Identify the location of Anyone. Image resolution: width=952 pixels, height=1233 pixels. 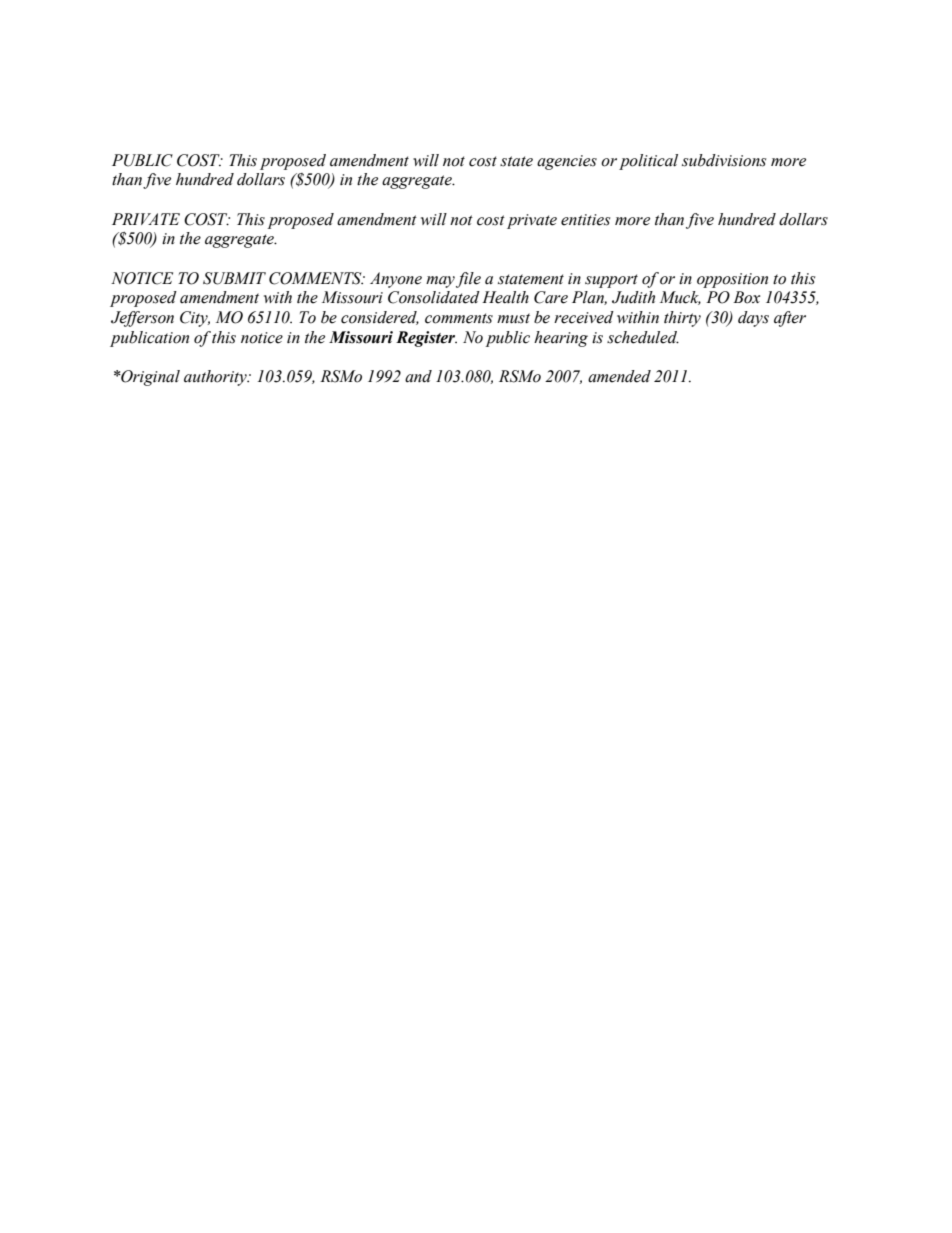
(396, 280).
